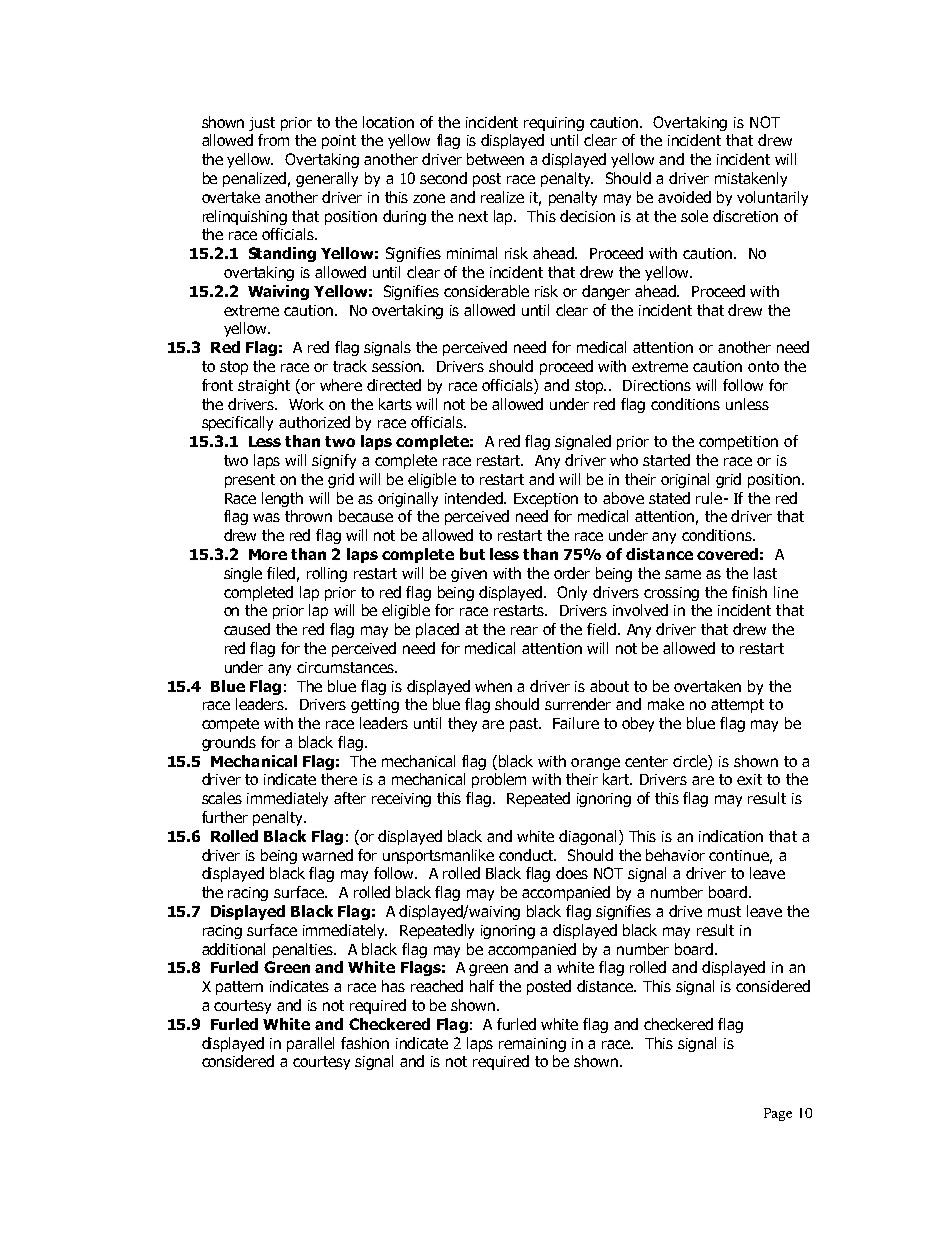 This screenshot has width=952, height=1233. Describe the element at coordinates (495, 159) in the screenshot. I see `between` at that location.
